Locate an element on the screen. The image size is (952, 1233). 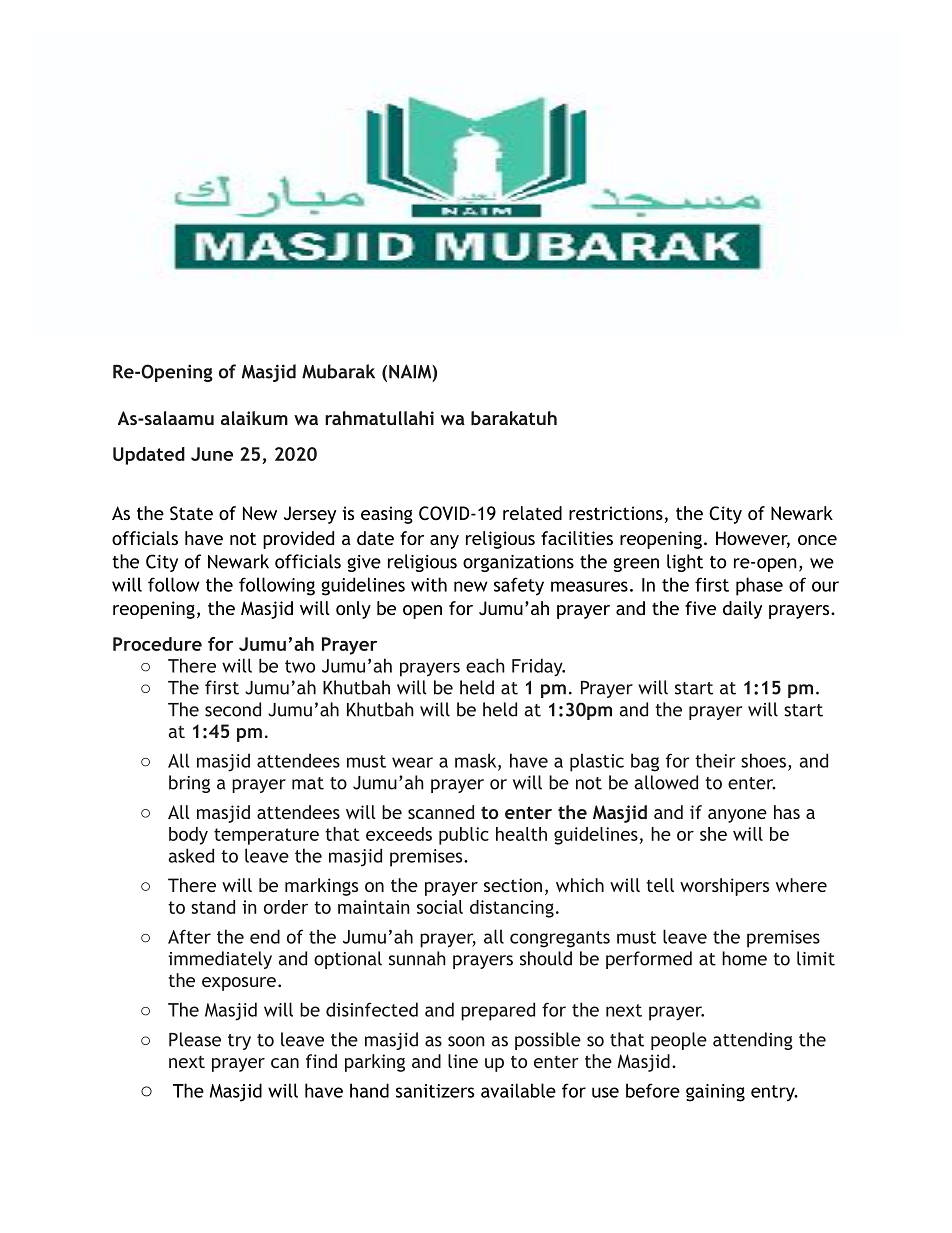
Please is located at coordinates (195, 1039).
